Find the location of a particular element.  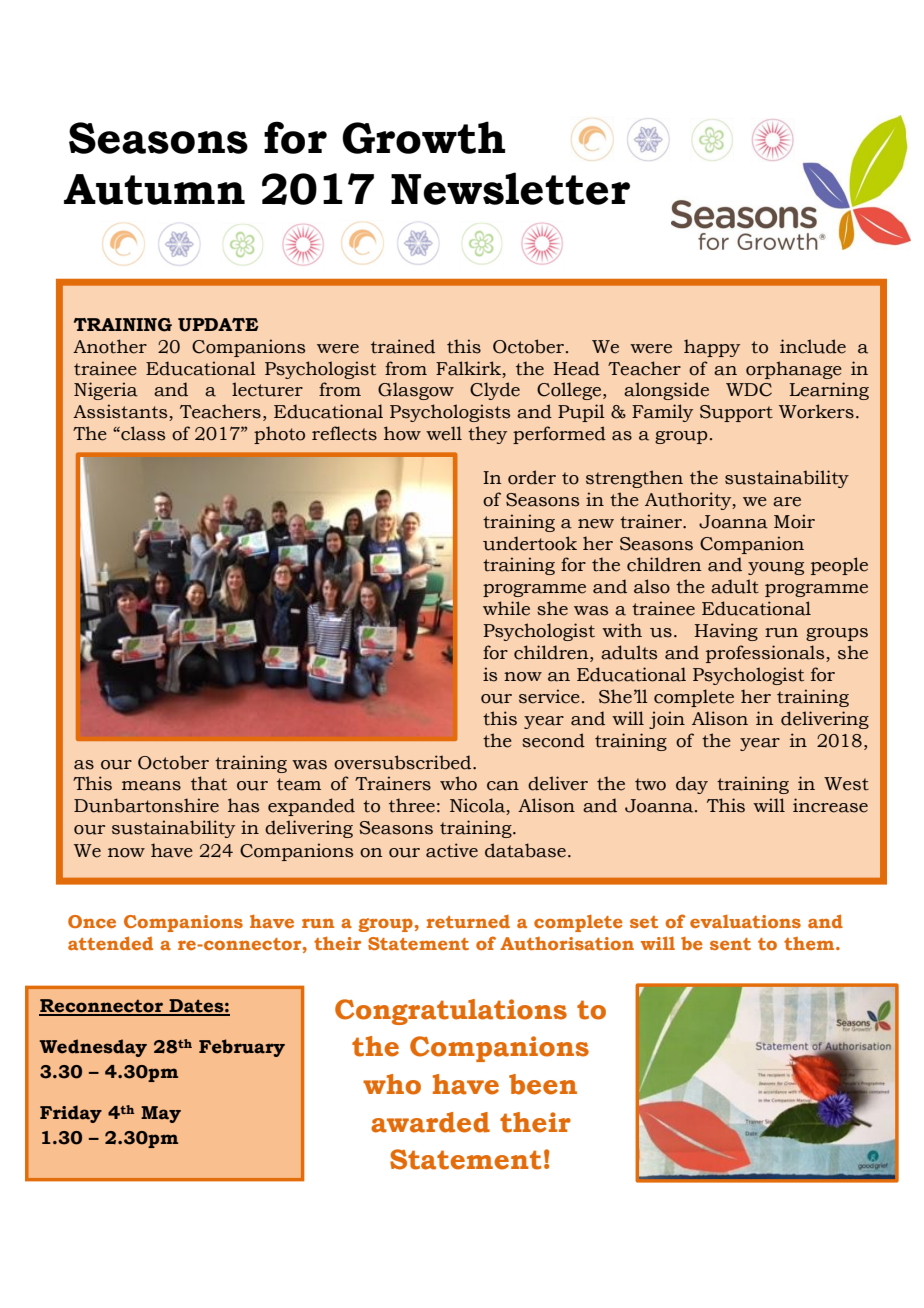

Newsletter is located at coordinates (510, 188).
